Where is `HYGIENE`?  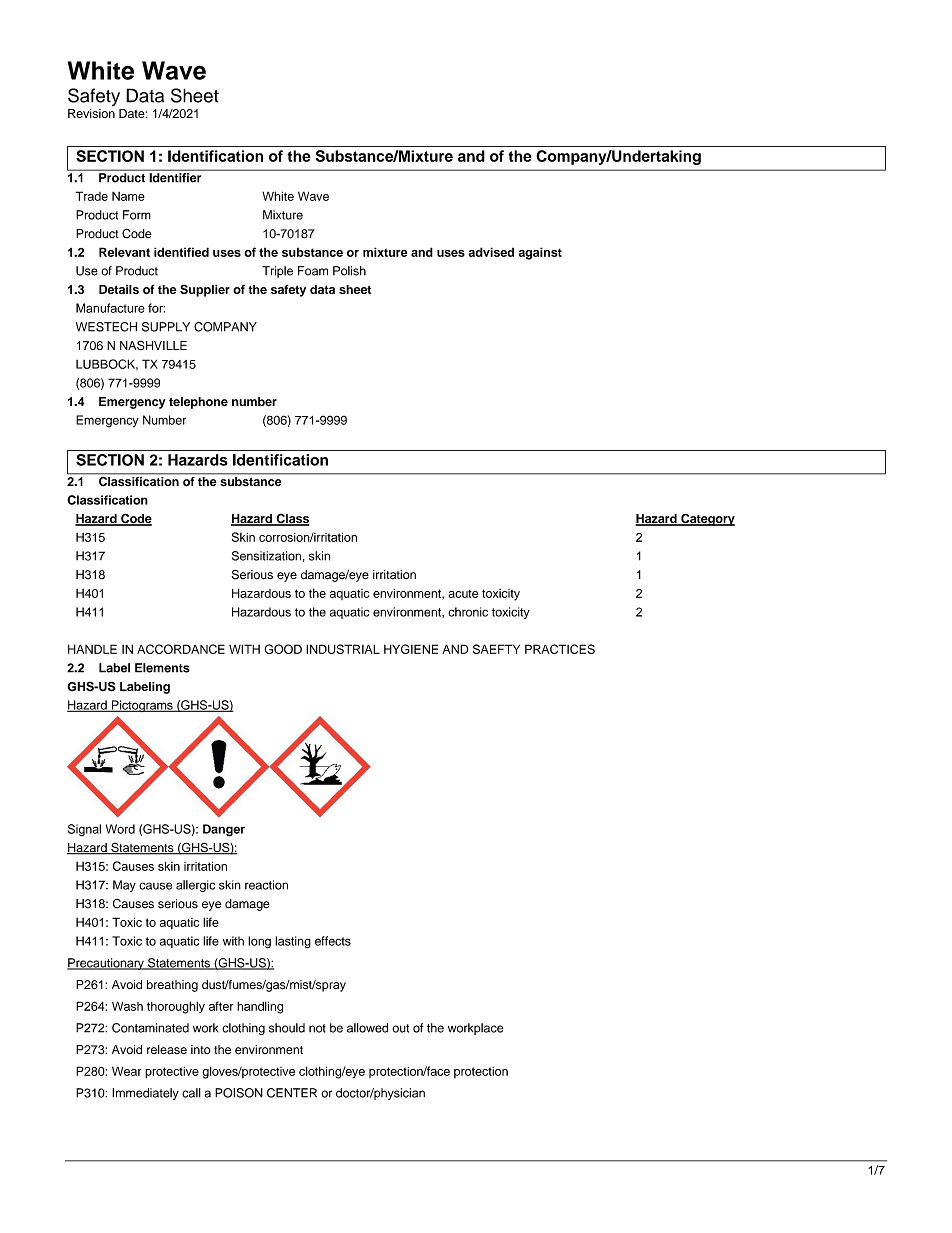
HYGIENE is located at coordinates (411, 649).
